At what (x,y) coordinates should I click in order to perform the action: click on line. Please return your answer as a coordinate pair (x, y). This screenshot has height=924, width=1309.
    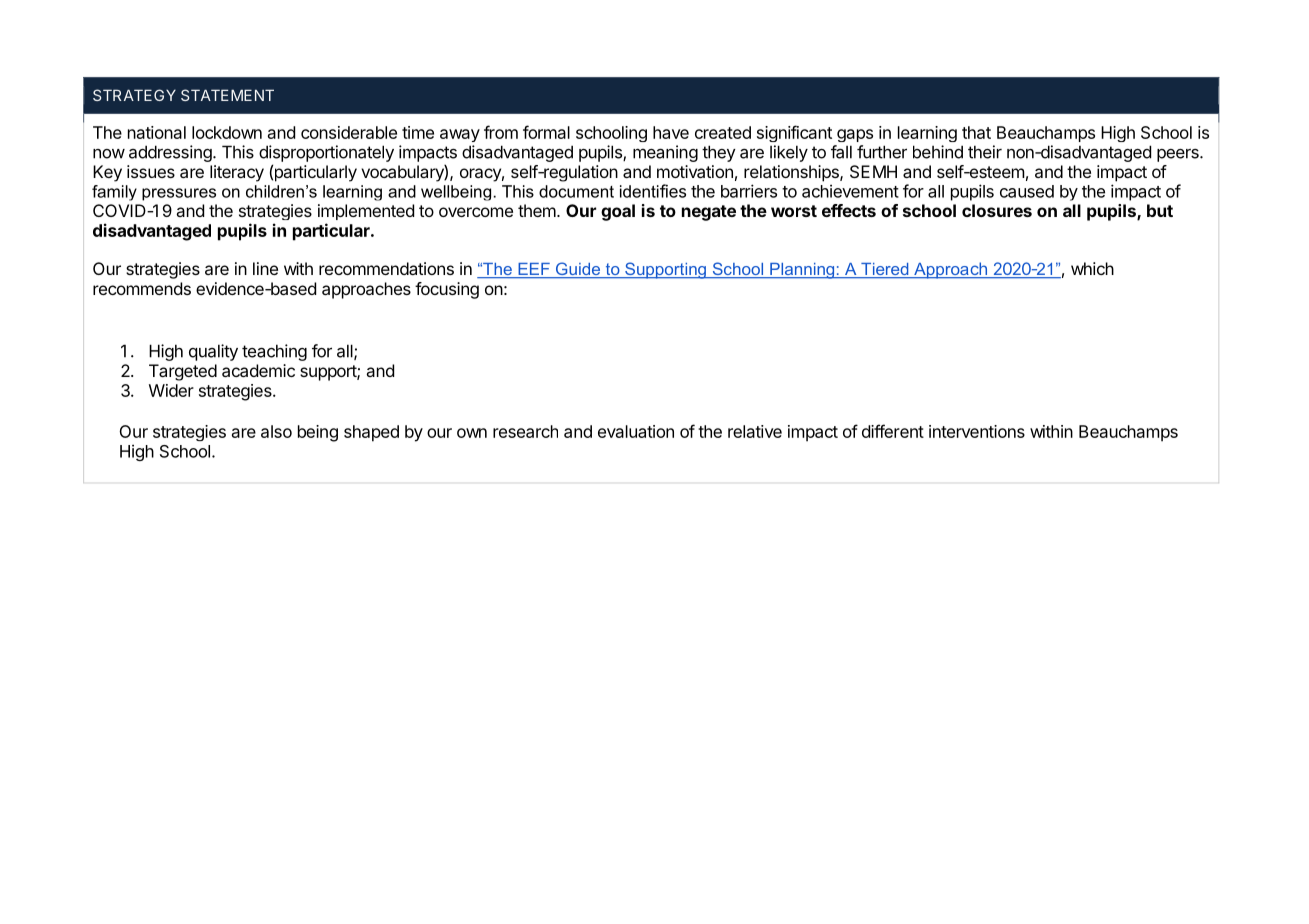
    Looking at the image, I should click on (265, 268).
